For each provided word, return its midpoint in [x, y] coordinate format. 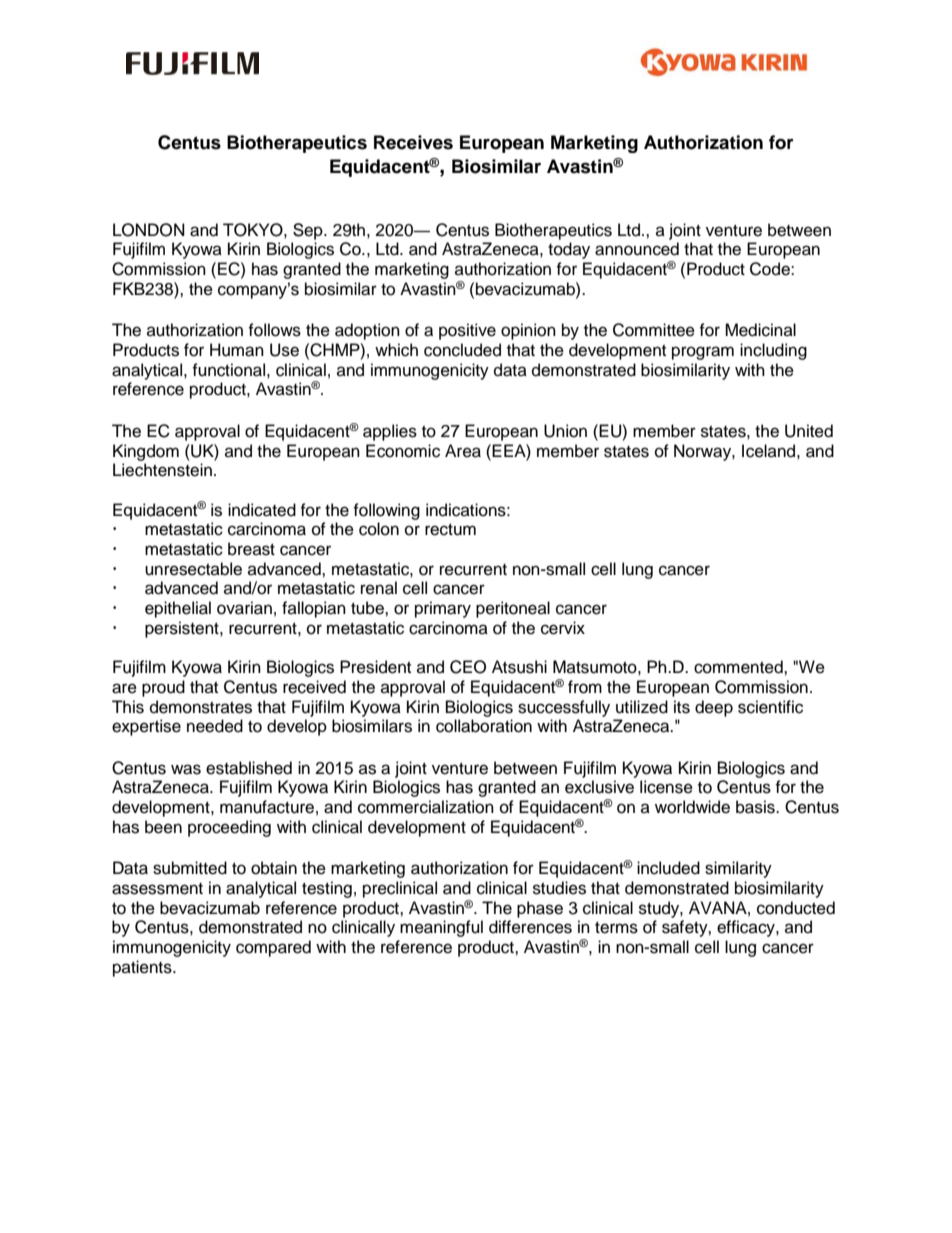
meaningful [441, 928]
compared [273, 948]
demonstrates [201, 707]
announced [637, 249]
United [809, 431]
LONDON [149, 230]
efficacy [747, 928]
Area [463, 451]
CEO [468, 667]
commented [739, 667]
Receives [413, 142]
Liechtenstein [162, 470]
